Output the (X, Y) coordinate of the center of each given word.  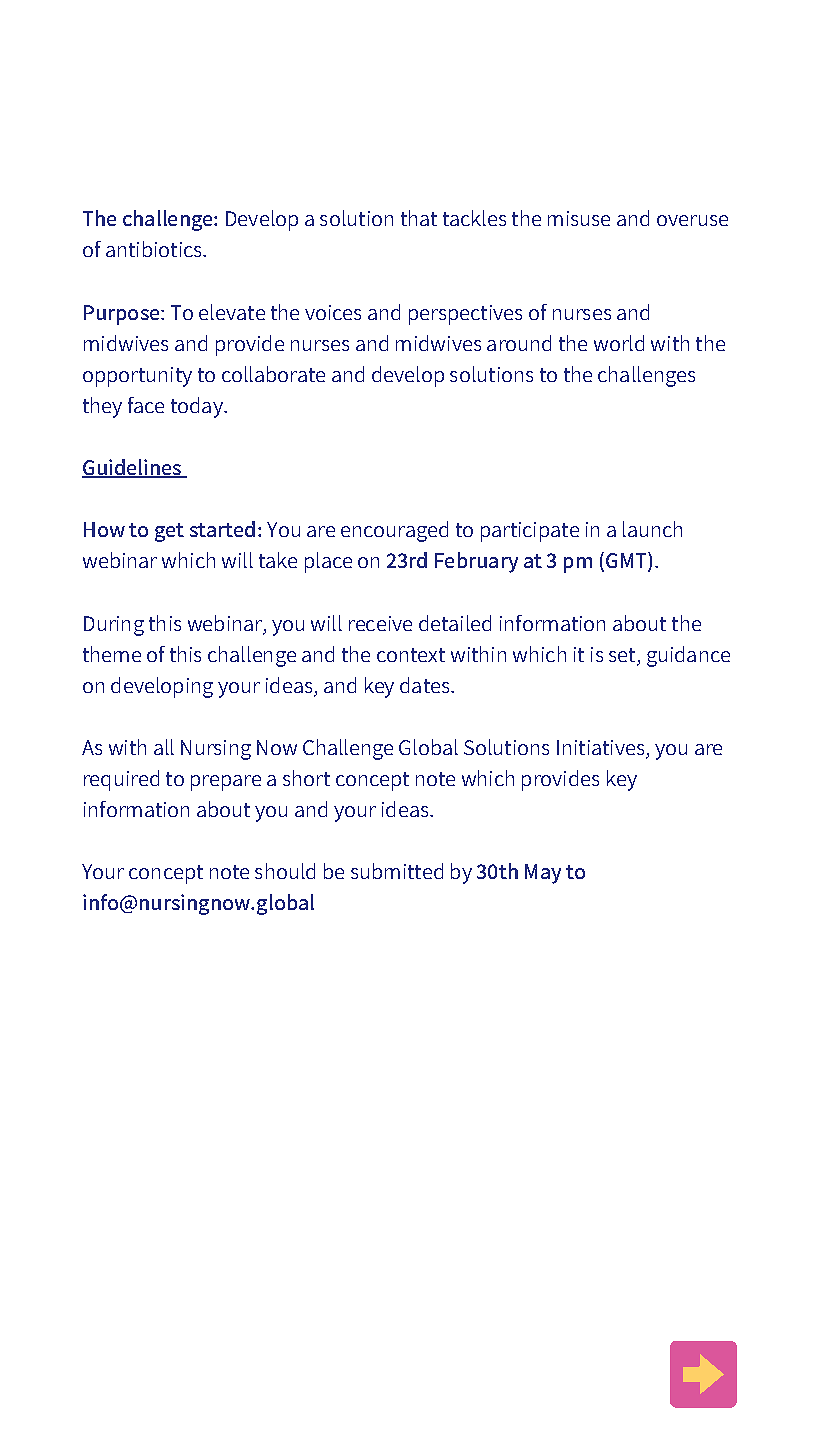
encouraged (394, 531)
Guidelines (133, 468)
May (543, 874)
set (622, 655)
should (285, 871)
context (411, 655)
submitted (397, 871)
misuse (579, 218)
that (419, 218)
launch (652, 529)
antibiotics (155, 249)
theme (112, 654)
